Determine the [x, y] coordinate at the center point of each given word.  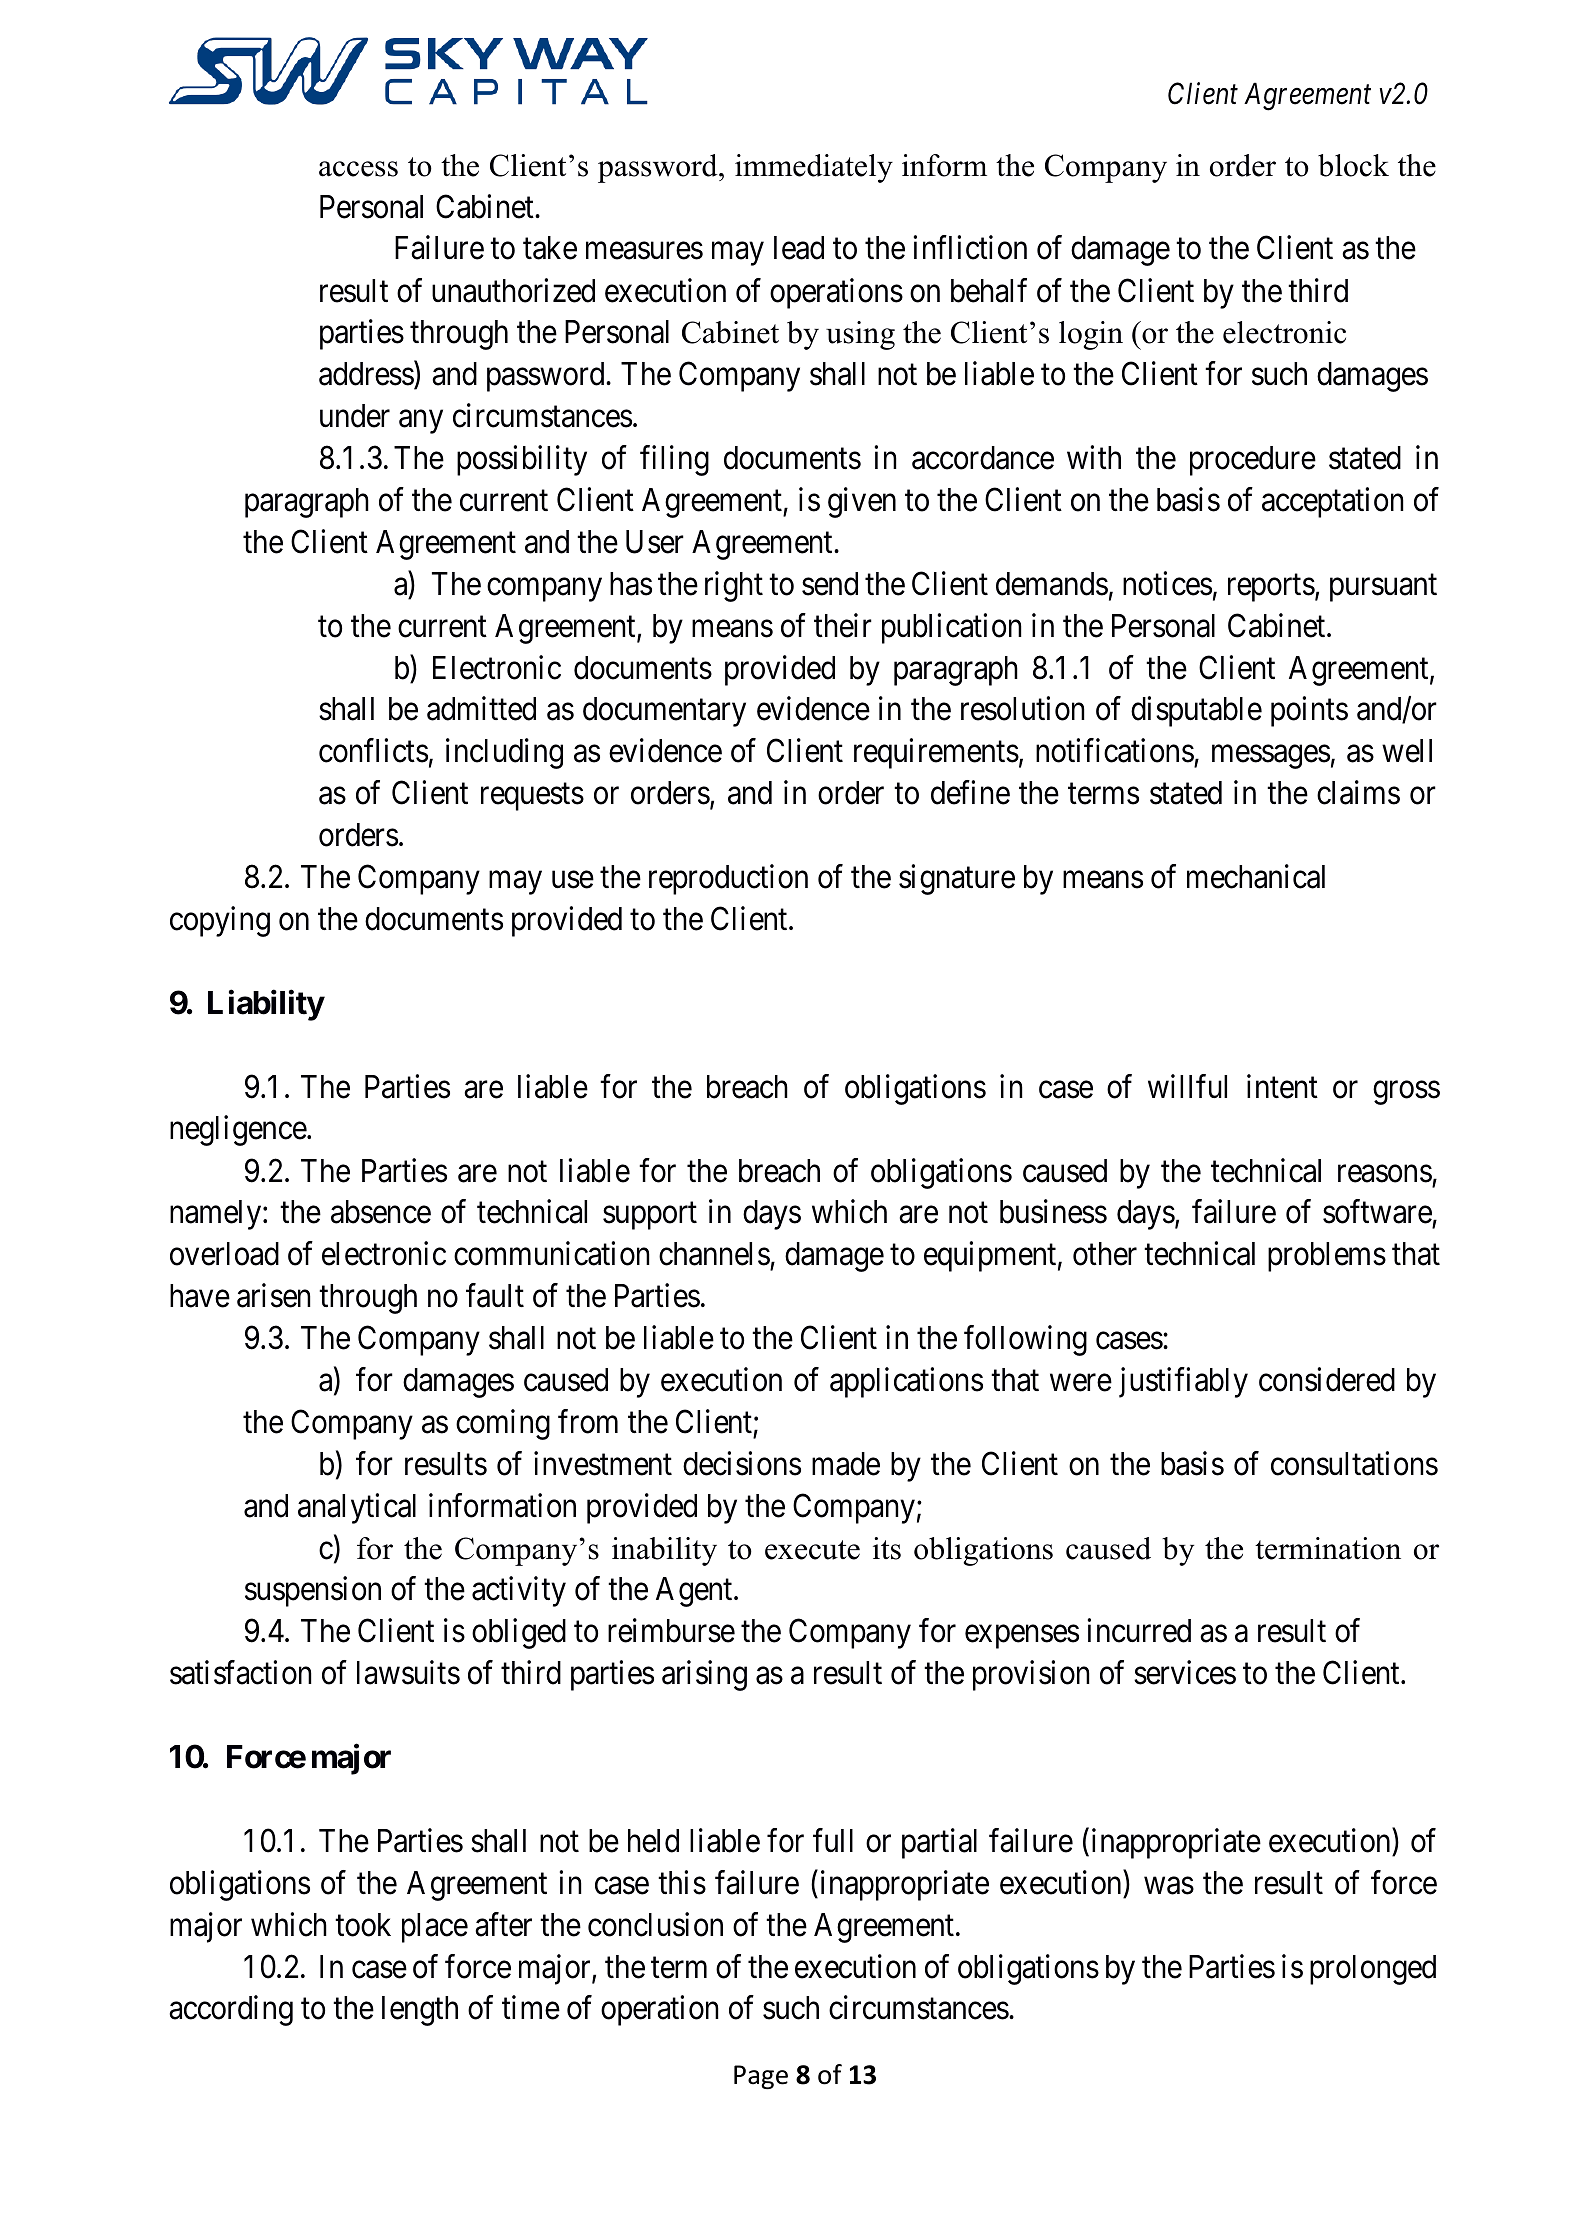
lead [799, 248]
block [1353, 165]
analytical [357, 1508]
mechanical [1256, 876]
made [846, 1464]
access [358, 169]
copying [220, 921]
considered [1327, 1379]
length [420, 2011]
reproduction [728, 879]
